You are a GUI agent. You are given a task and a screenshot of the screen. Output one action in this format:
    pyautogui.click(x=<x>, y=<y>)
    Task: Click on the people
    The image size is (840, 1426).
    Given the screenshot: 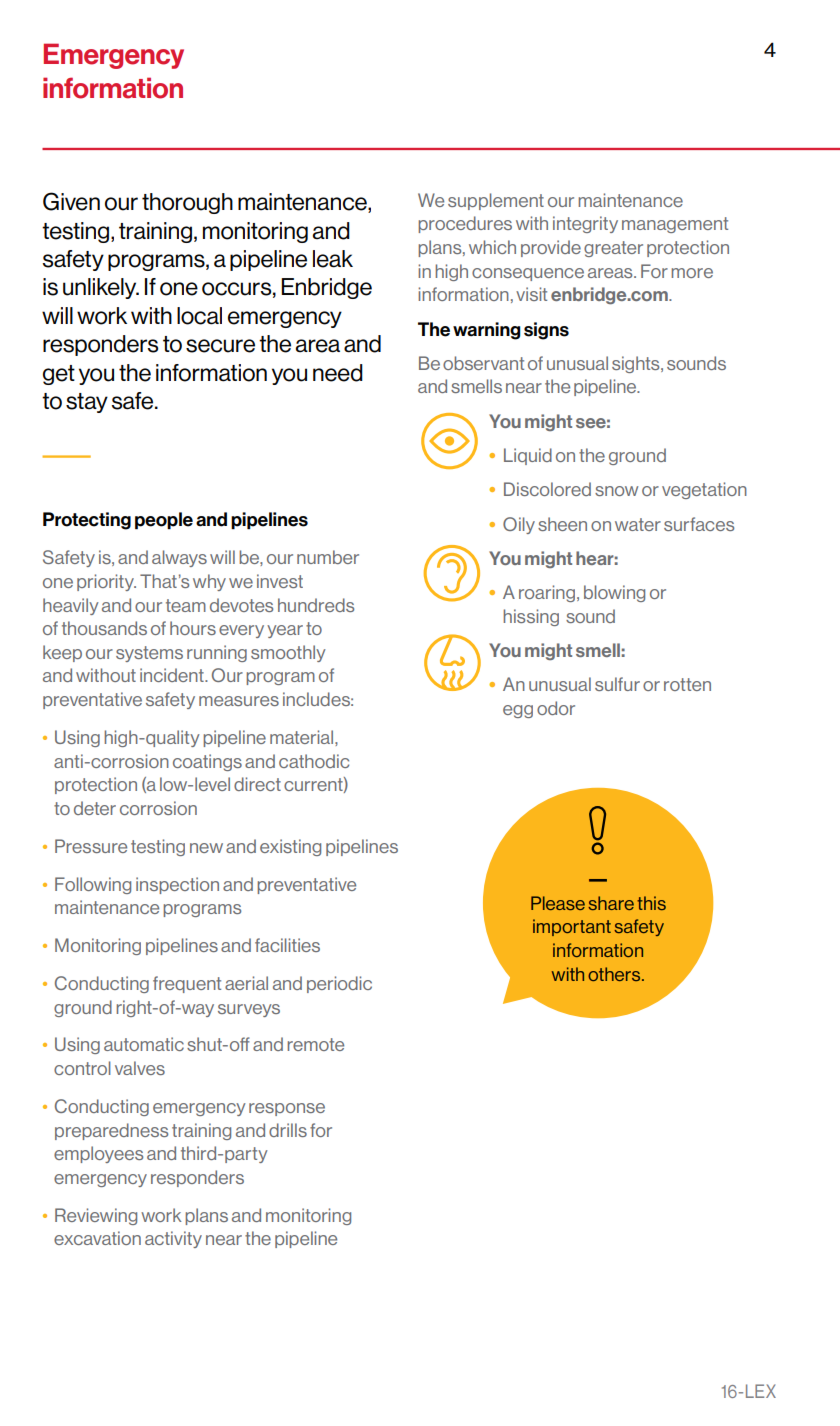 What is the action you would take?
    pyautogui.click(x=164, y=521)
